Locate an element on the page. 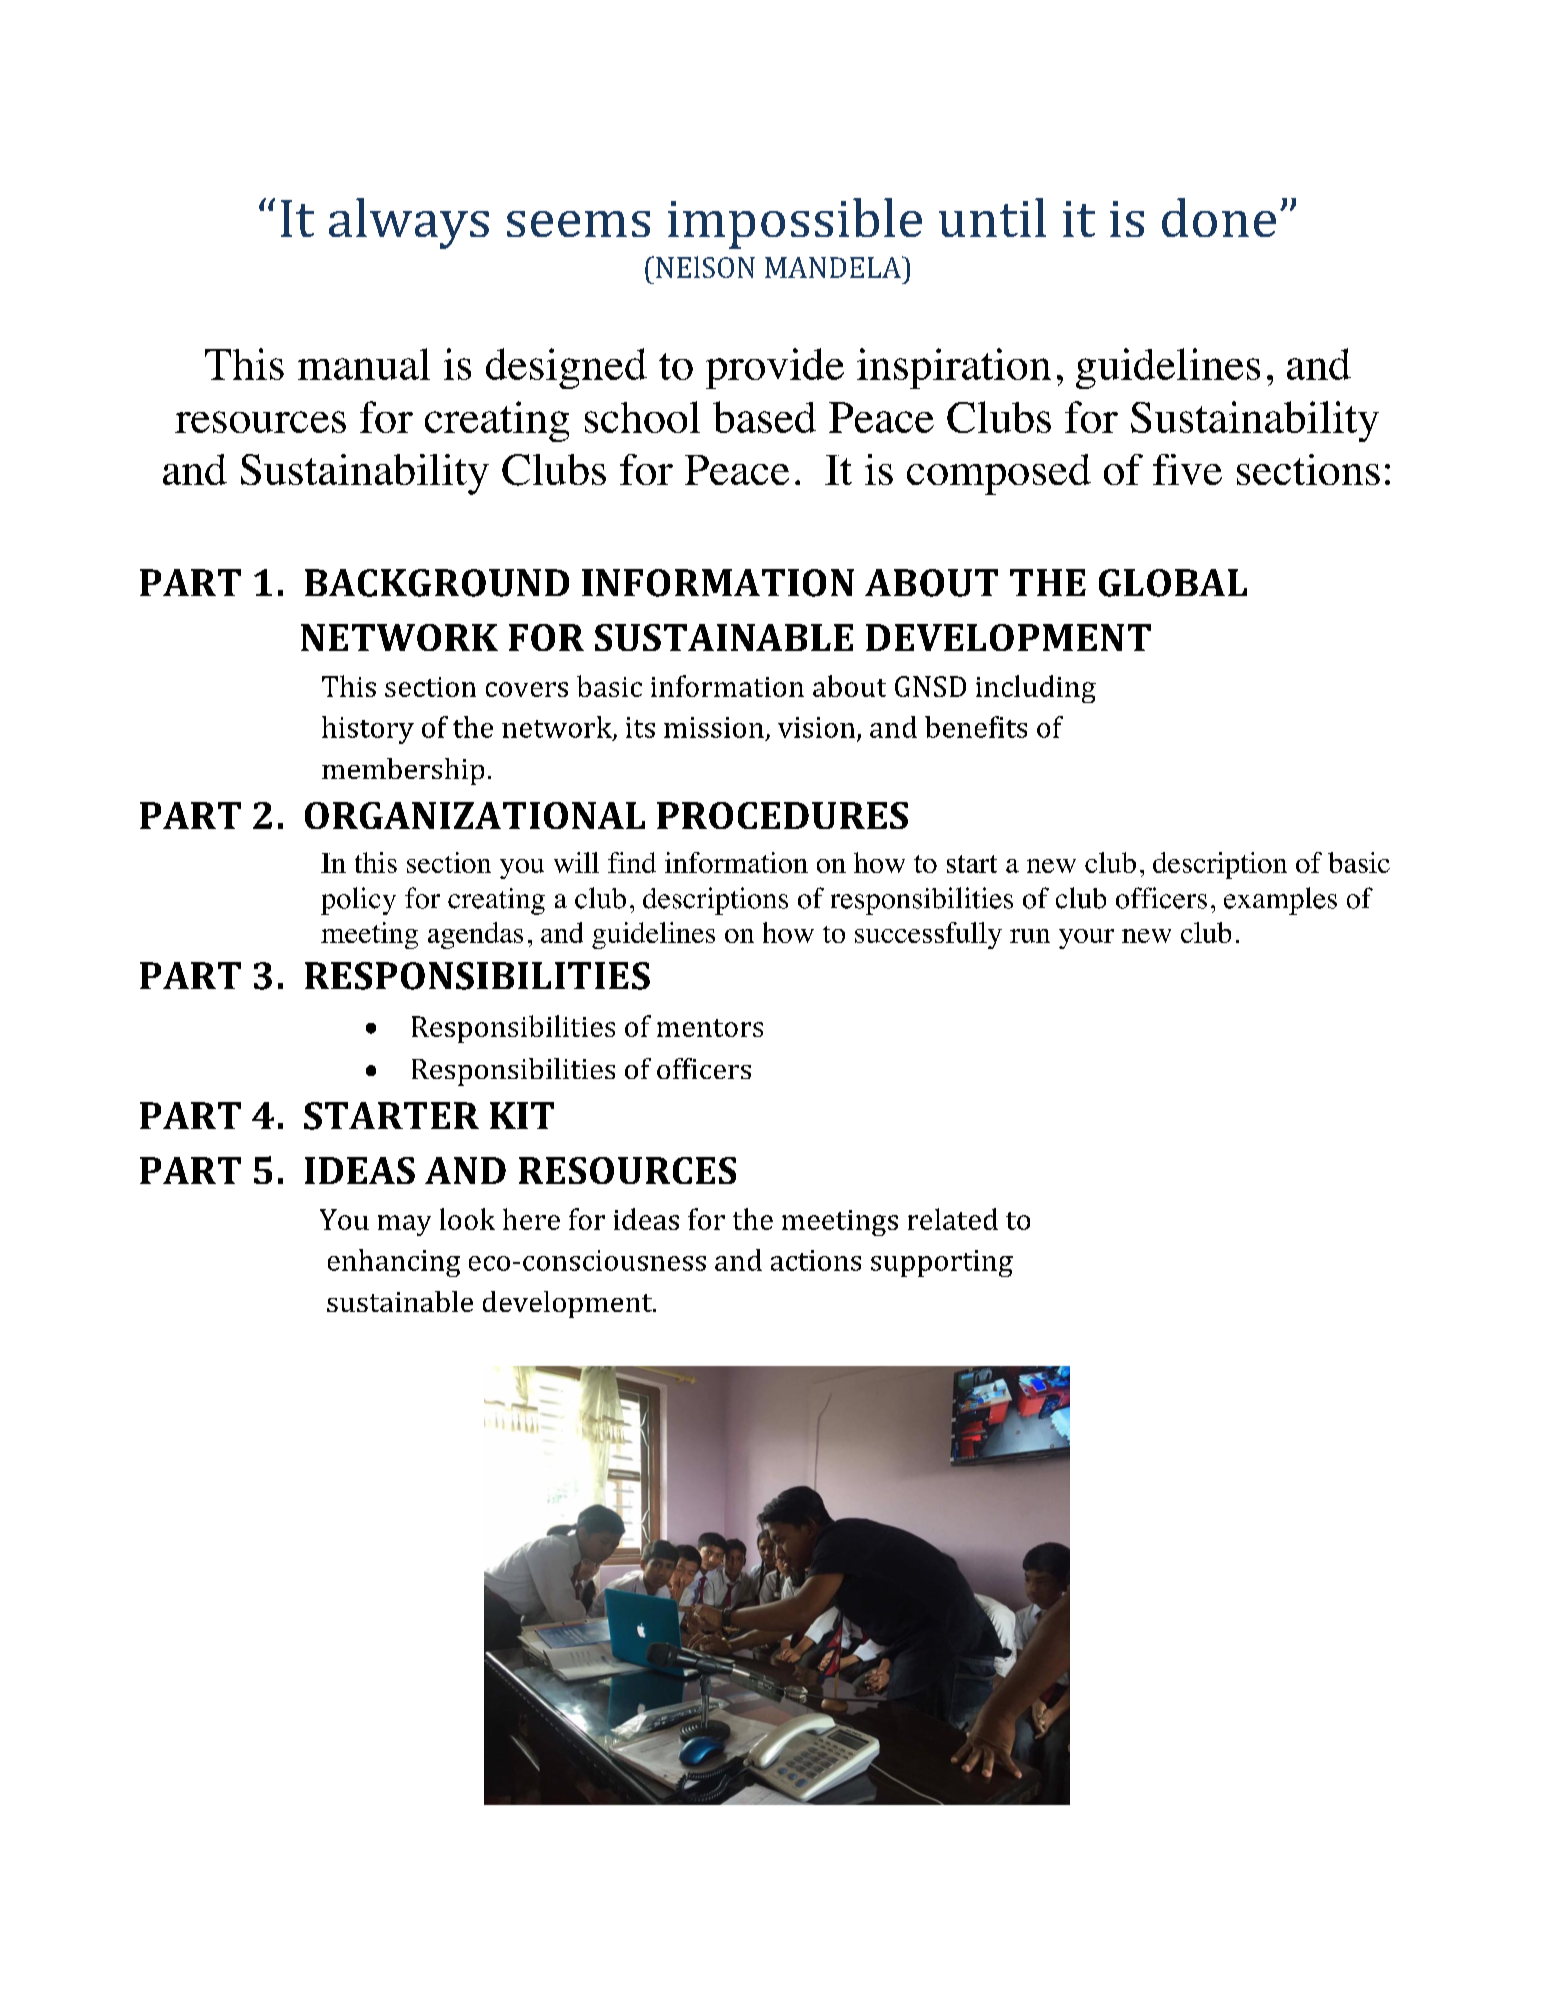  membership is located at coordinates (403, 771).
